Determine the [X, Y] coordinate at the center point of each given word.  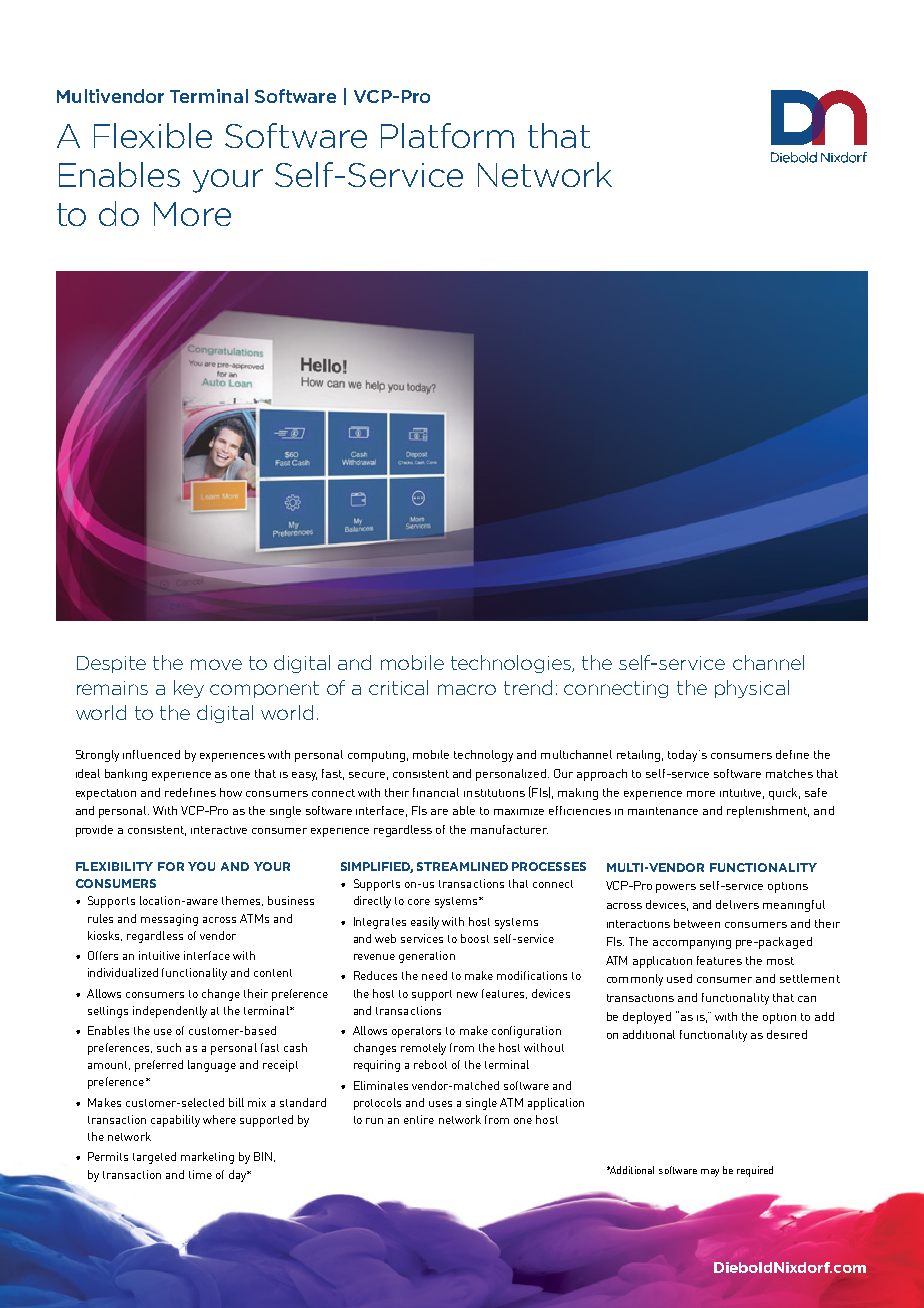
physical [752, 689]
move [216, 664]
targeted [154, 1158]
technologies [512, 664]
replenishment [768, 812]
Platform [447, 135]
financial [436, 792]
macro [467, 689]
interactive [219, 830]
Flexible [153, 135]
